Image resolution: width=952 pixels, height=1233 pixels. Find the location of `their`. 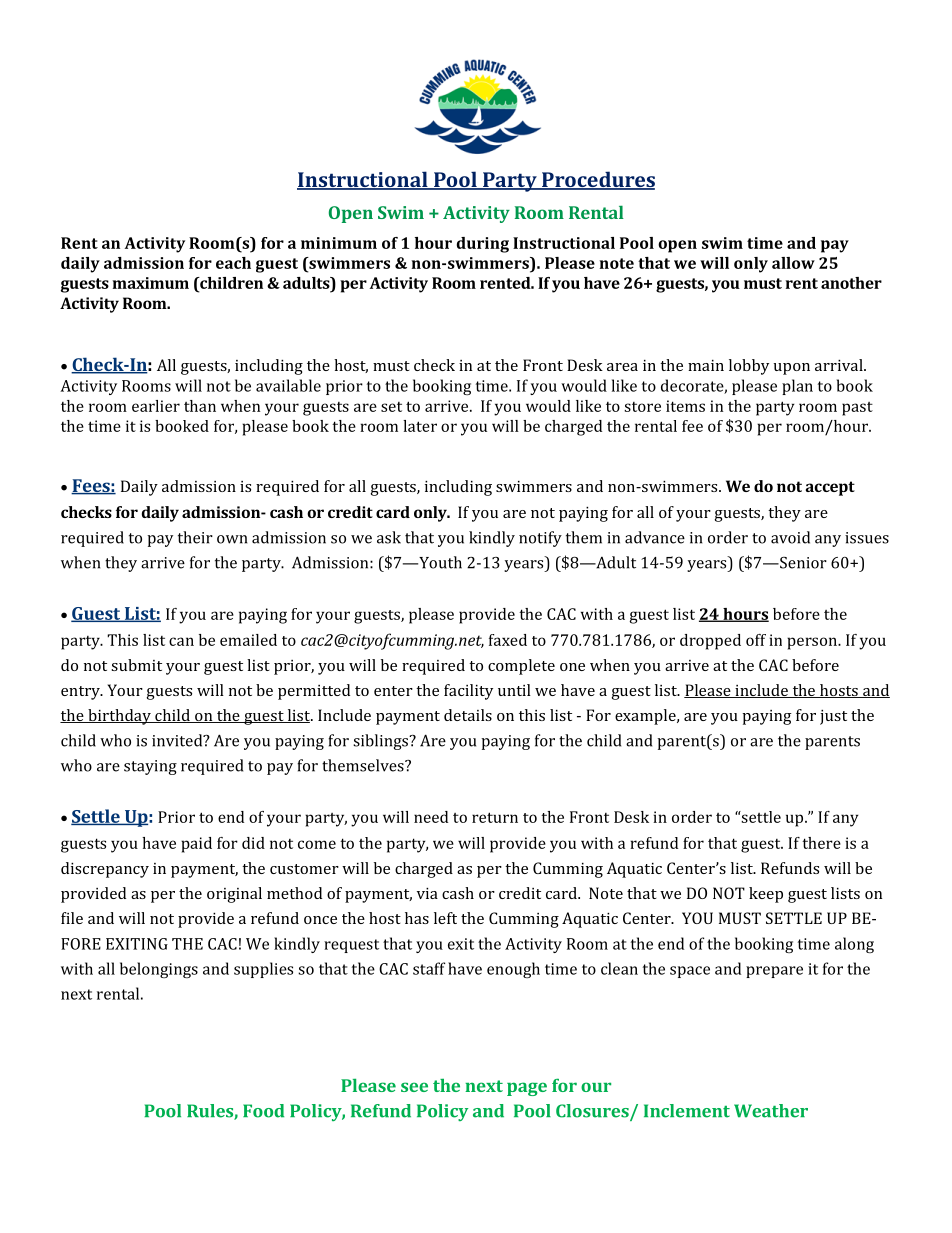

their is located at coordinates (195, 537).
